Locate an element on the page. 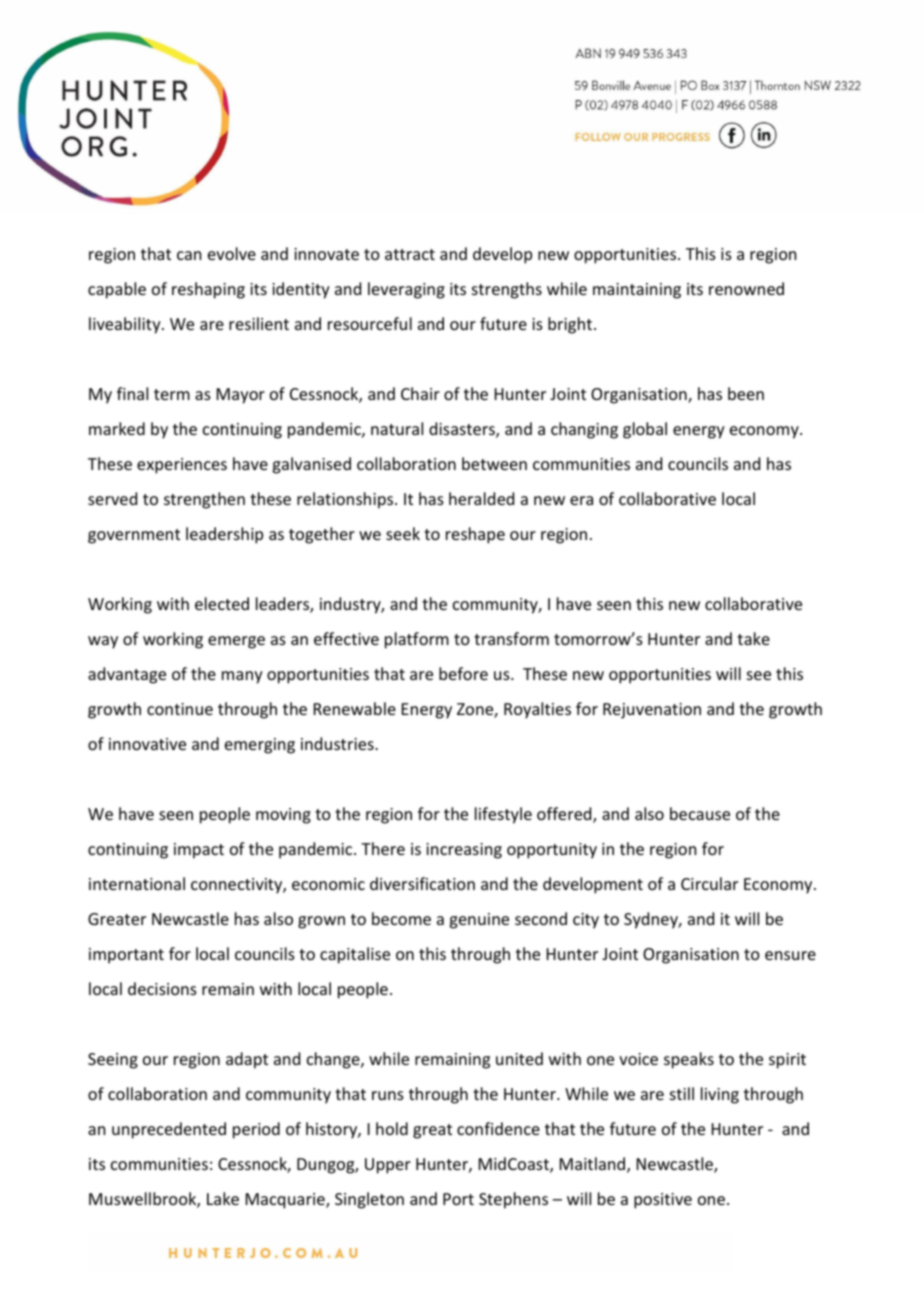 The height and width of the page is (1309, 924). renowned is located at coordinates (746, 288).
